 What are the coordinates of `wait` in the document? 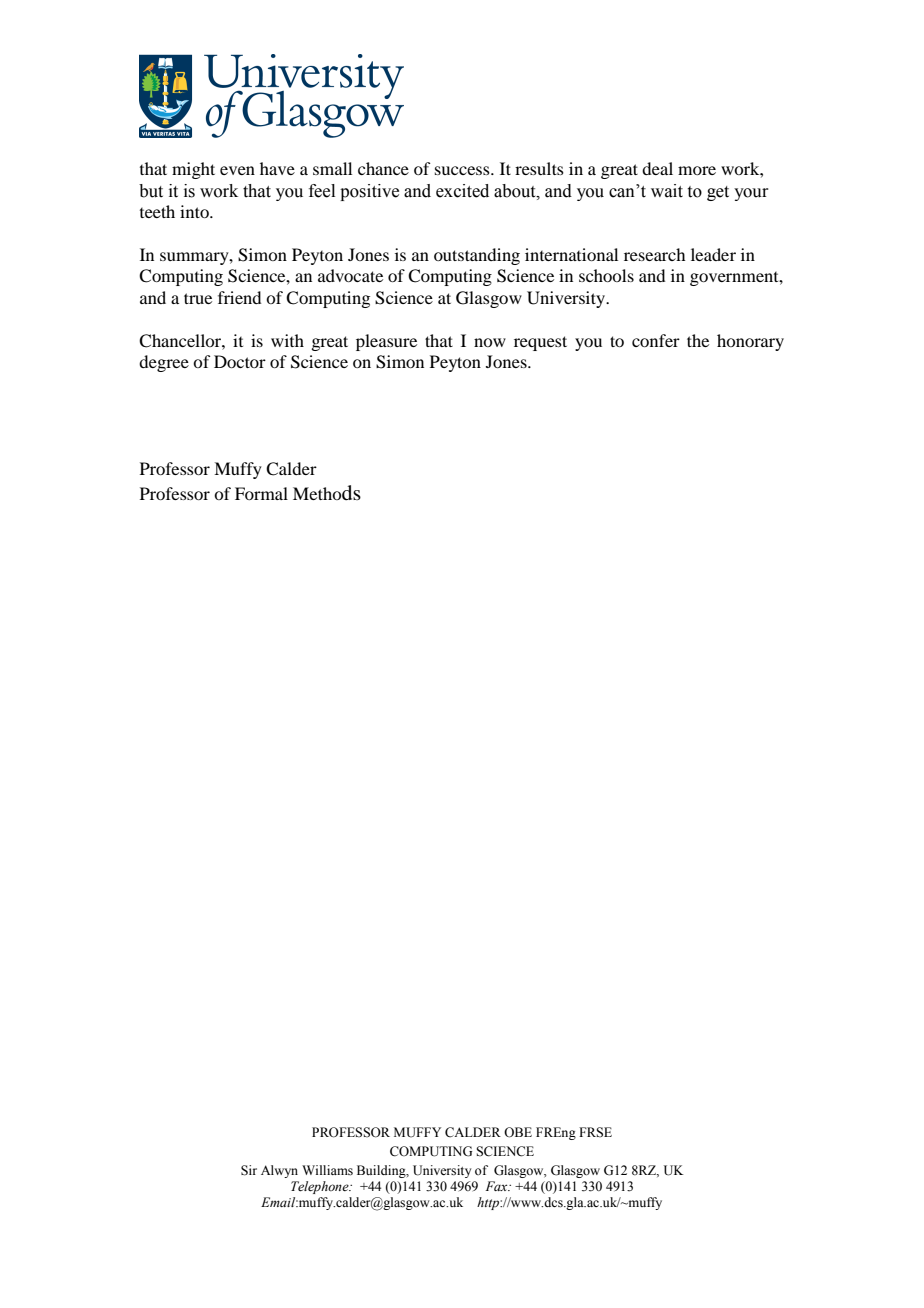 It's located at (667, 191).
